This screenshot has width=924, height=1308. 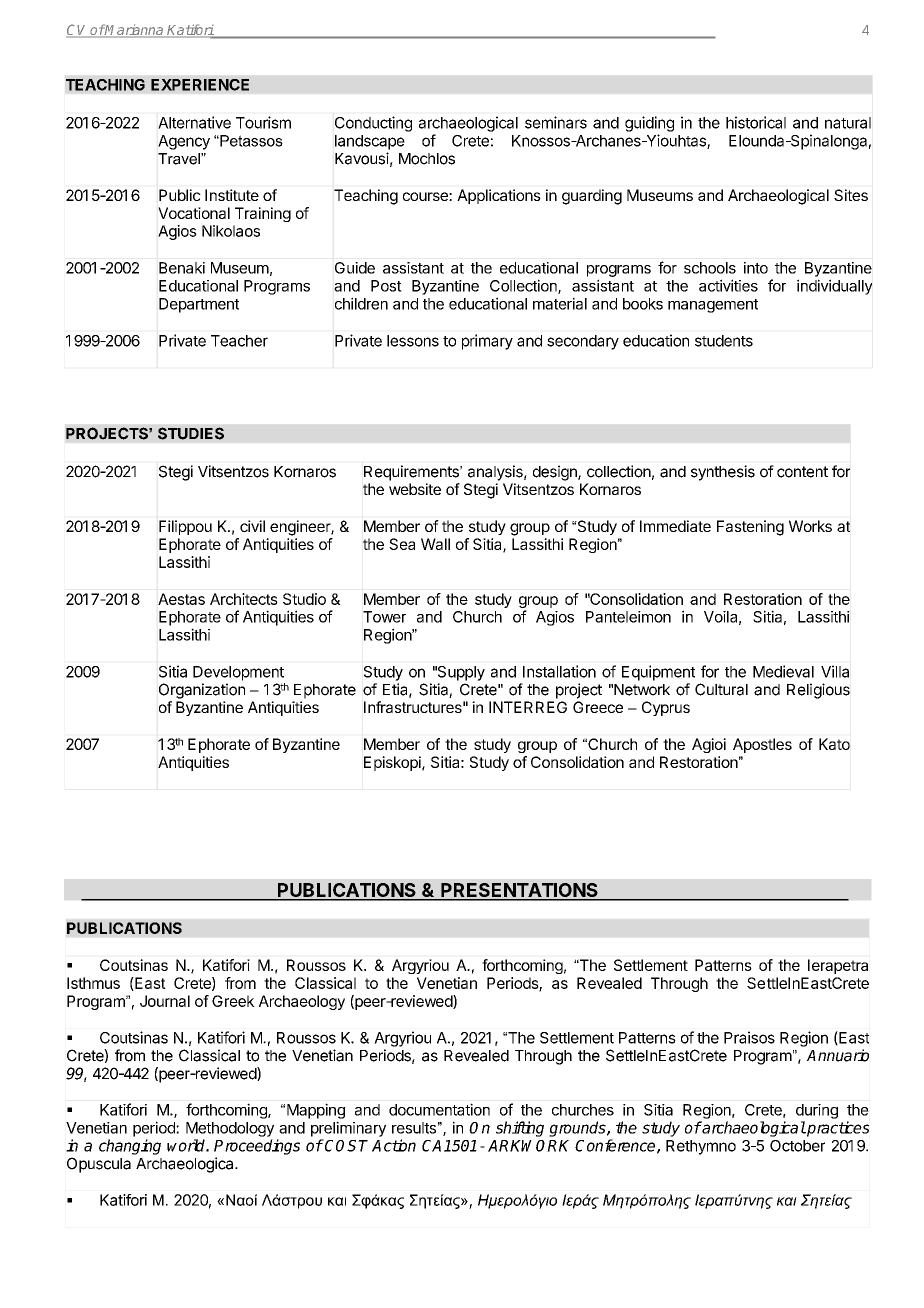 What do you see at coordinates (487, 342) in the screenshot?
I see `primary` at bounding box center [487, 342].
